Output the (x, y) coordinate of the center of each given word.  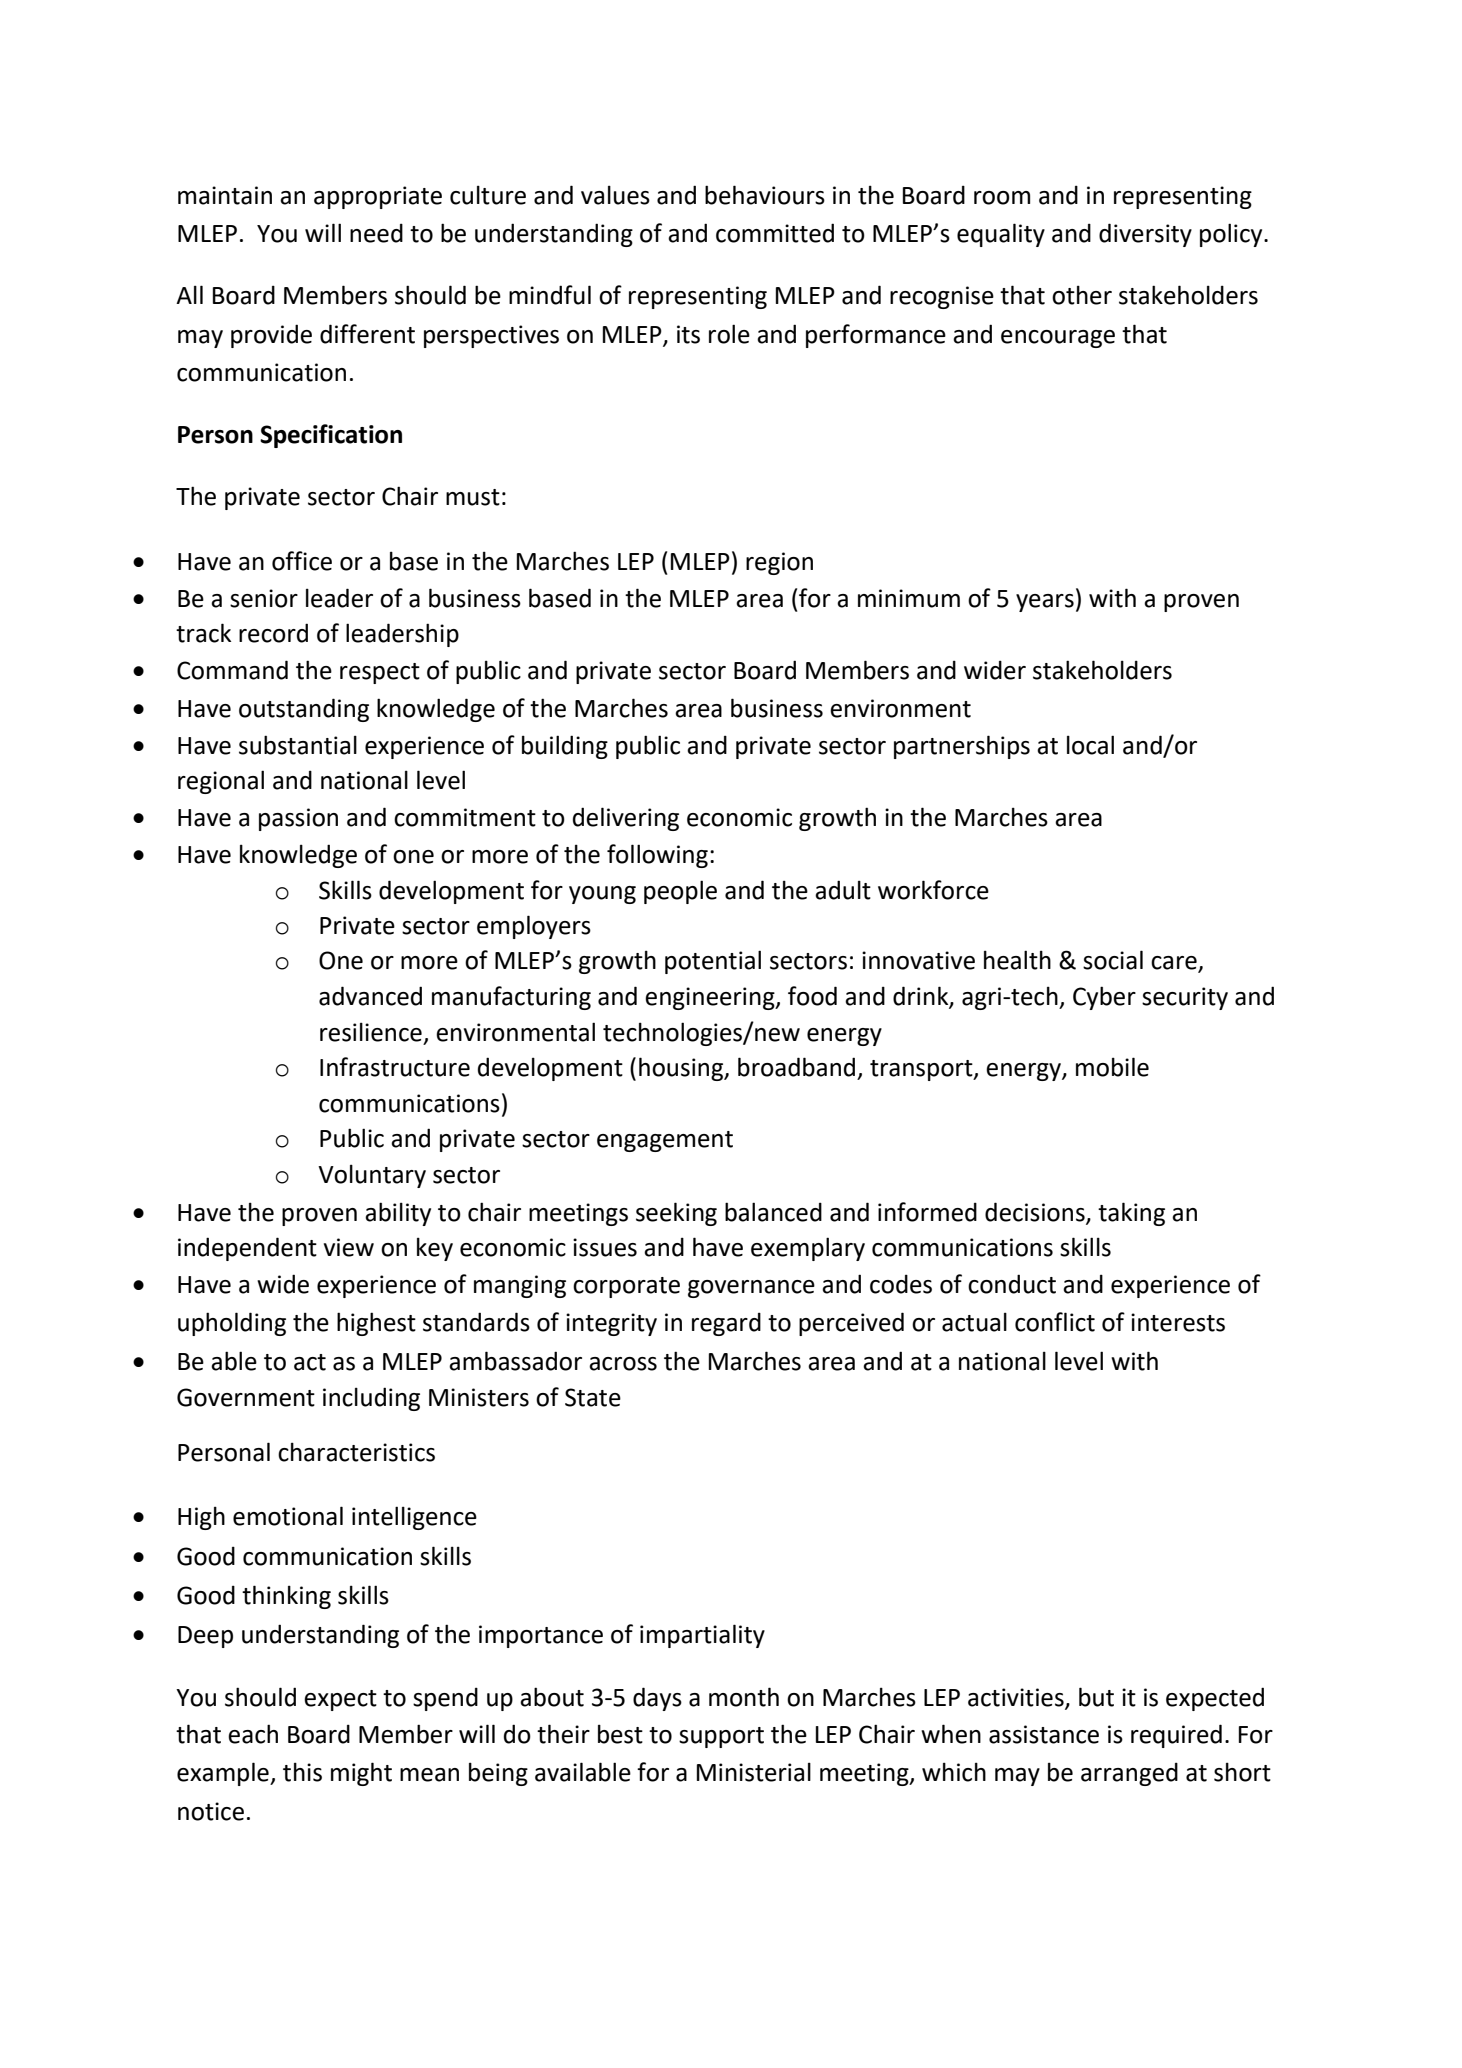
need (376, 233)
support (721, 1737)
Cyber (1104, 998)
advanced (370, 996)
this (302, 1772)
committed (775, 233)
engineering (711, 998)
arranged (1129, 1774)
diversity (1145, 235)
